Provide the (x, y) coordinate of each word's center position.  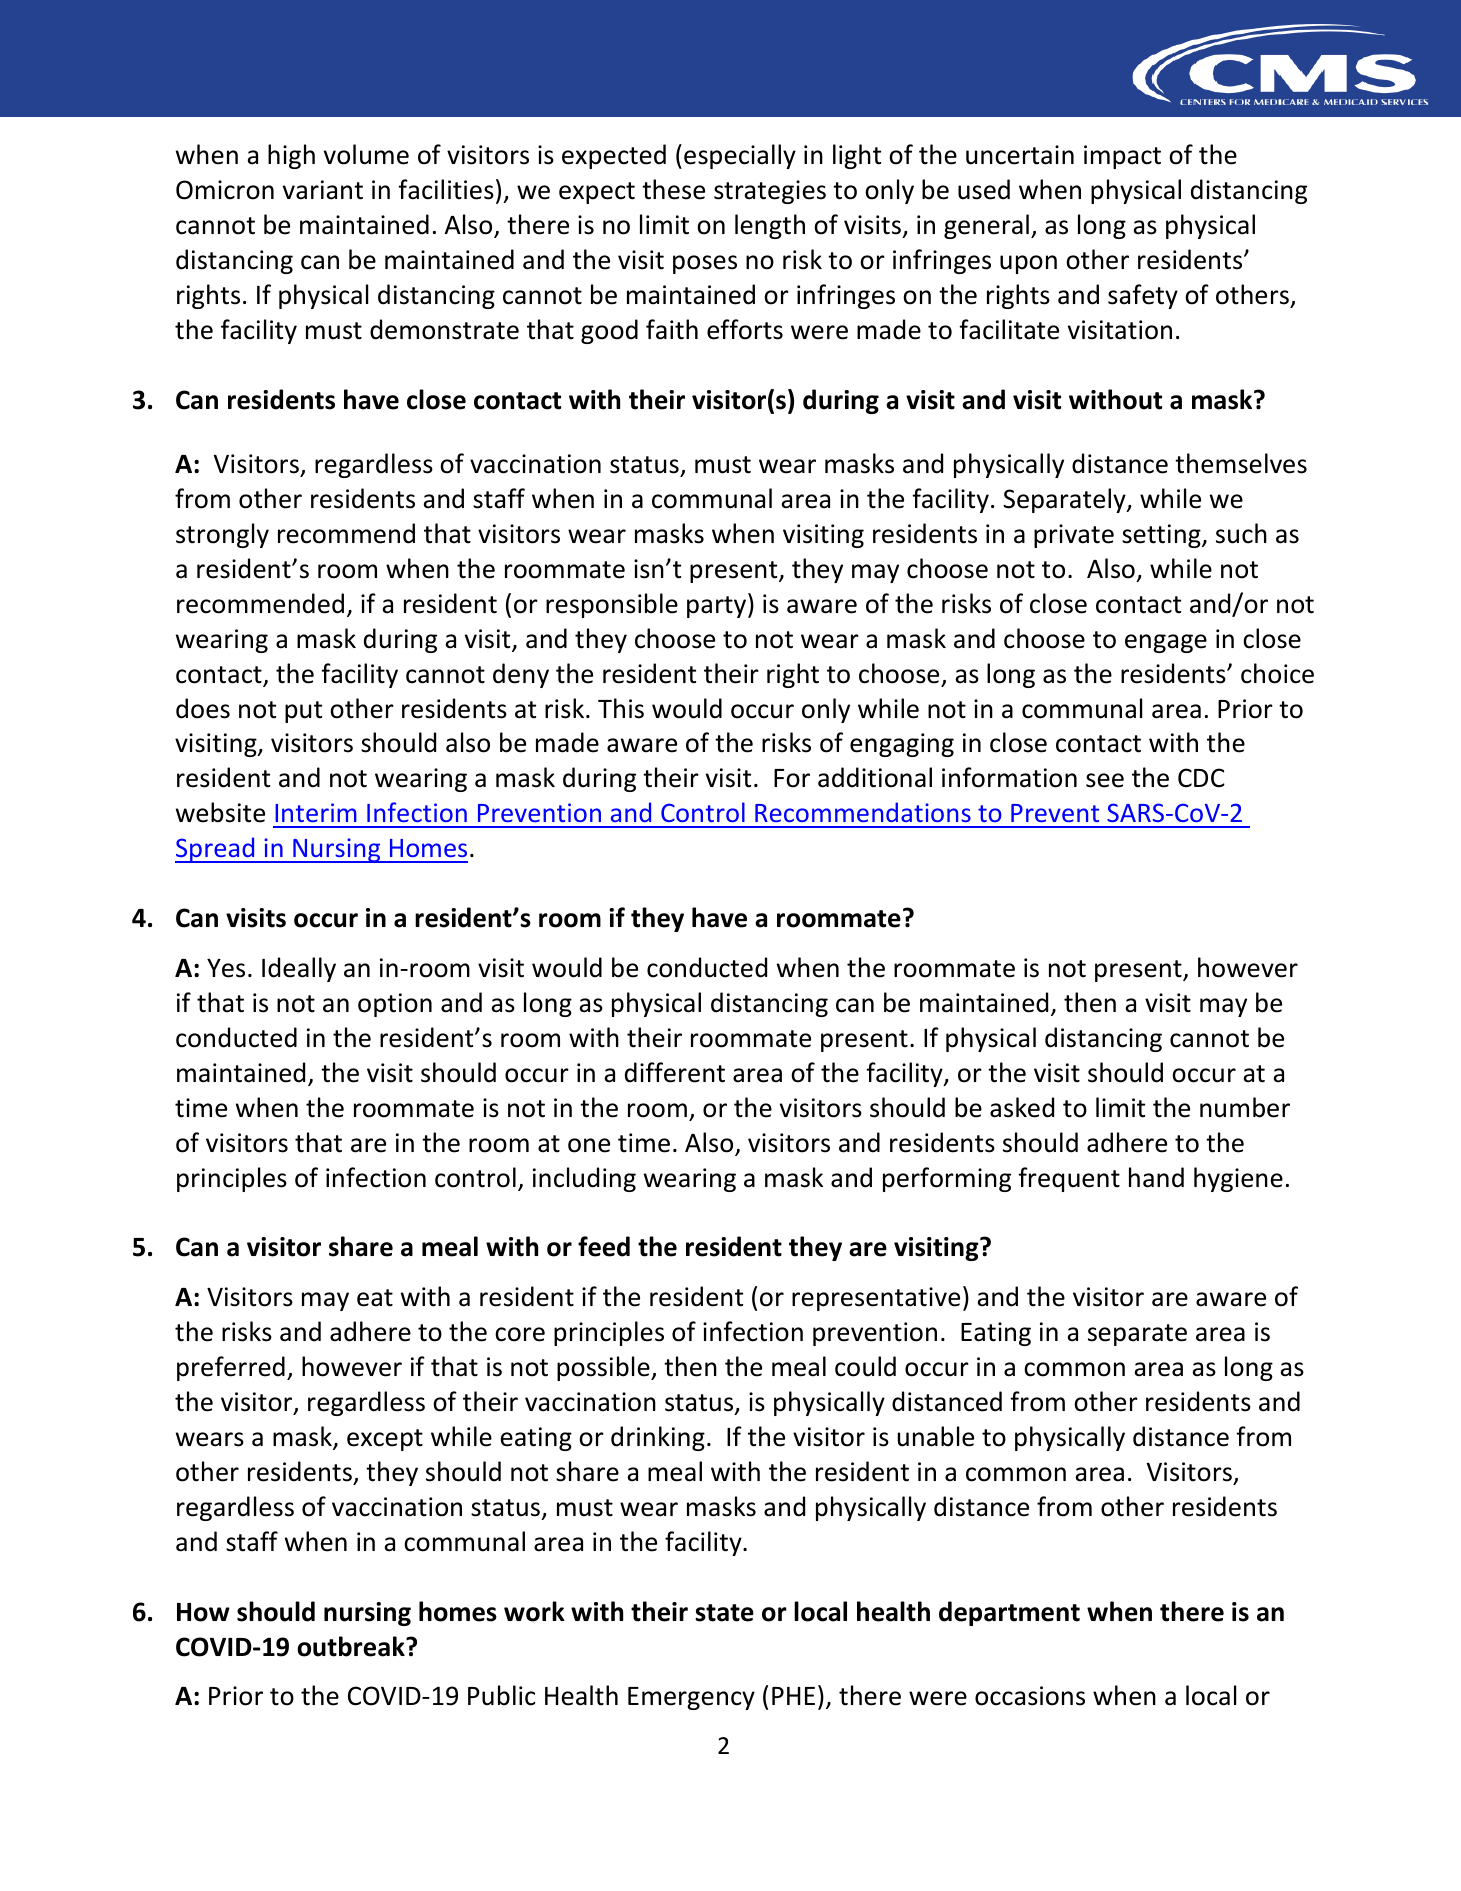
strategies (770, 192)
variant (323, 190)
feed (604, 1246)
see (1105, 780)
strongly (222, 535)
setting (1162, 536)
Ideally (299, 969)
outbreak (352, 1646)
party (718, 606)
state (724, 1613)
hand (1156, 1177)
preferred (231, 1368)
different (675, 1072)
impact (1122, 157)
